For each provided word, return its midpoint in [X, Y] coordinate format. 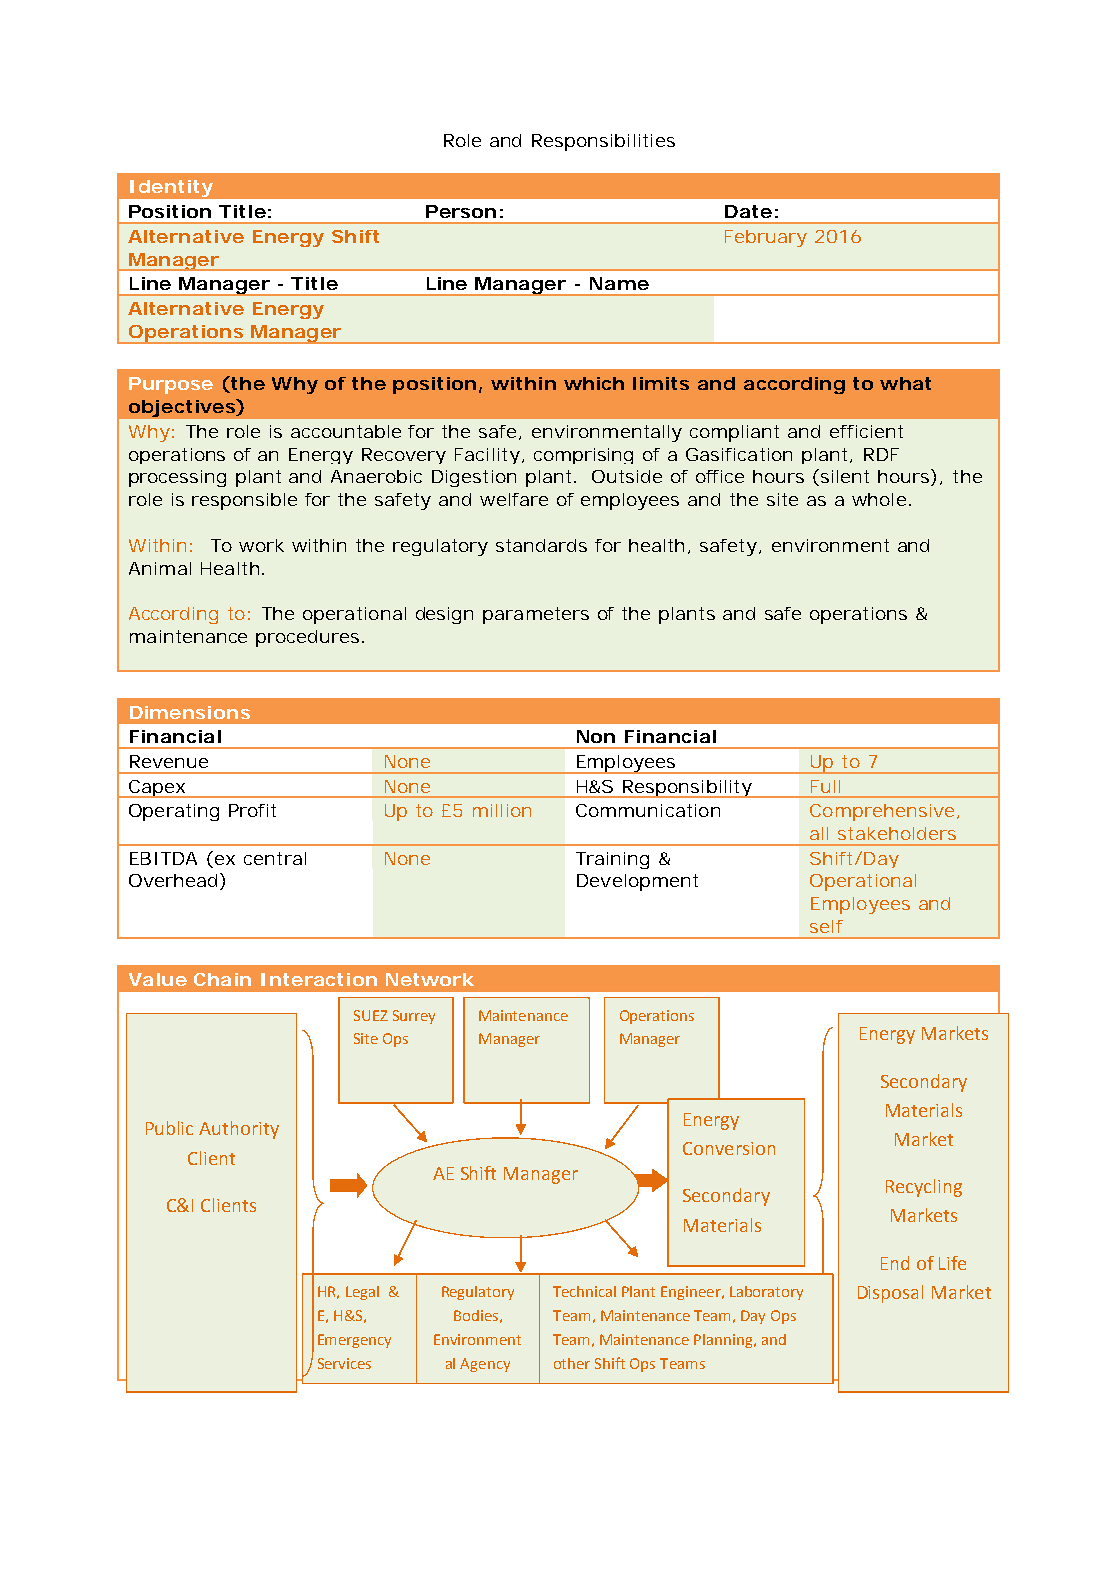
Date [748, 211]
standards [541, 545]
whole [879, 499]
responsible [244, 501]
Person [461, 211]
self [826, 926]
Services [344, 1363]
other [572, 1363]
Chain [222, 979]
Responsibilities [603, 142]
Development [637, 882]
